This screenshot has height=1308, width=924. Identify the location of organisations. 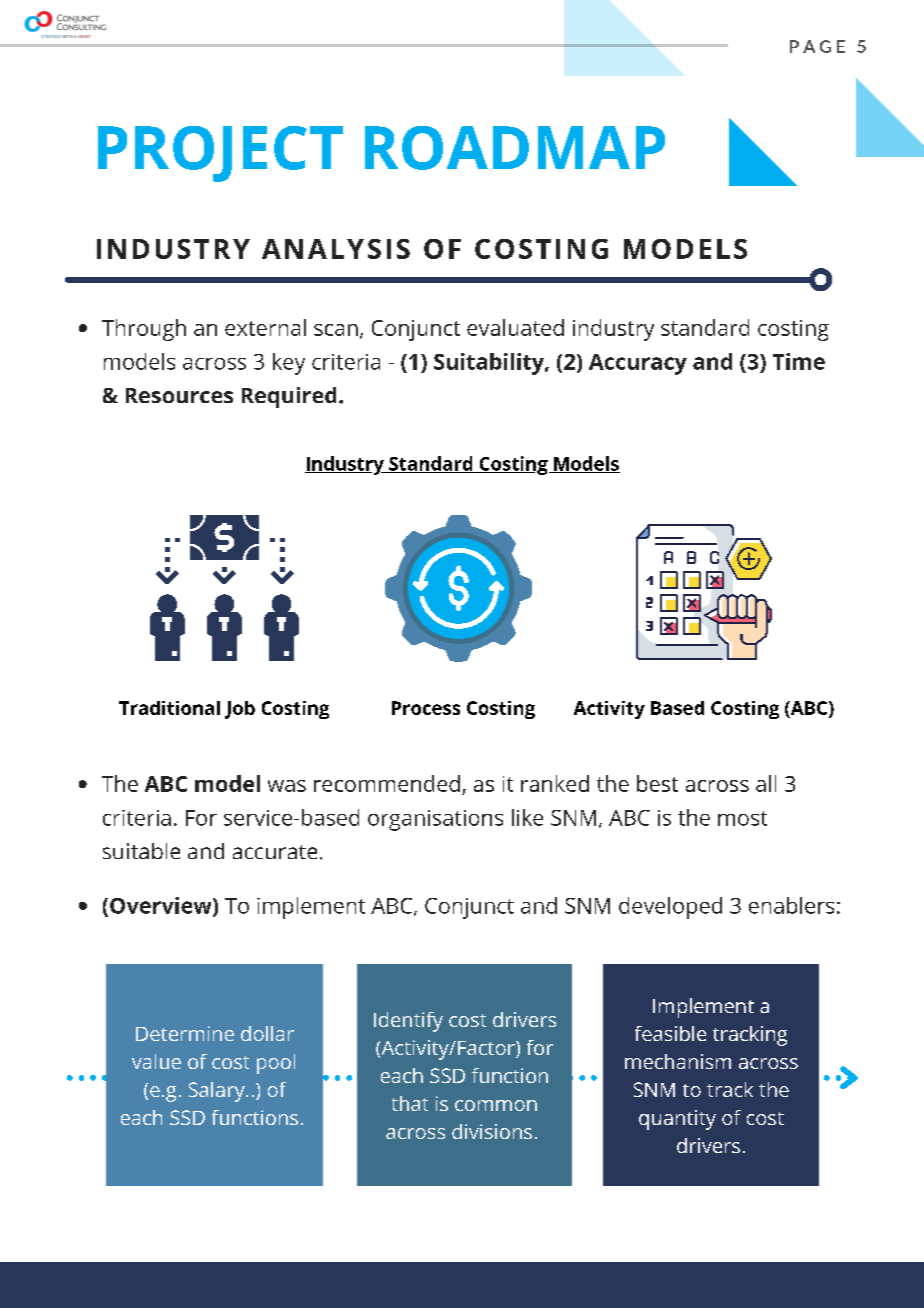
(435, 820).
